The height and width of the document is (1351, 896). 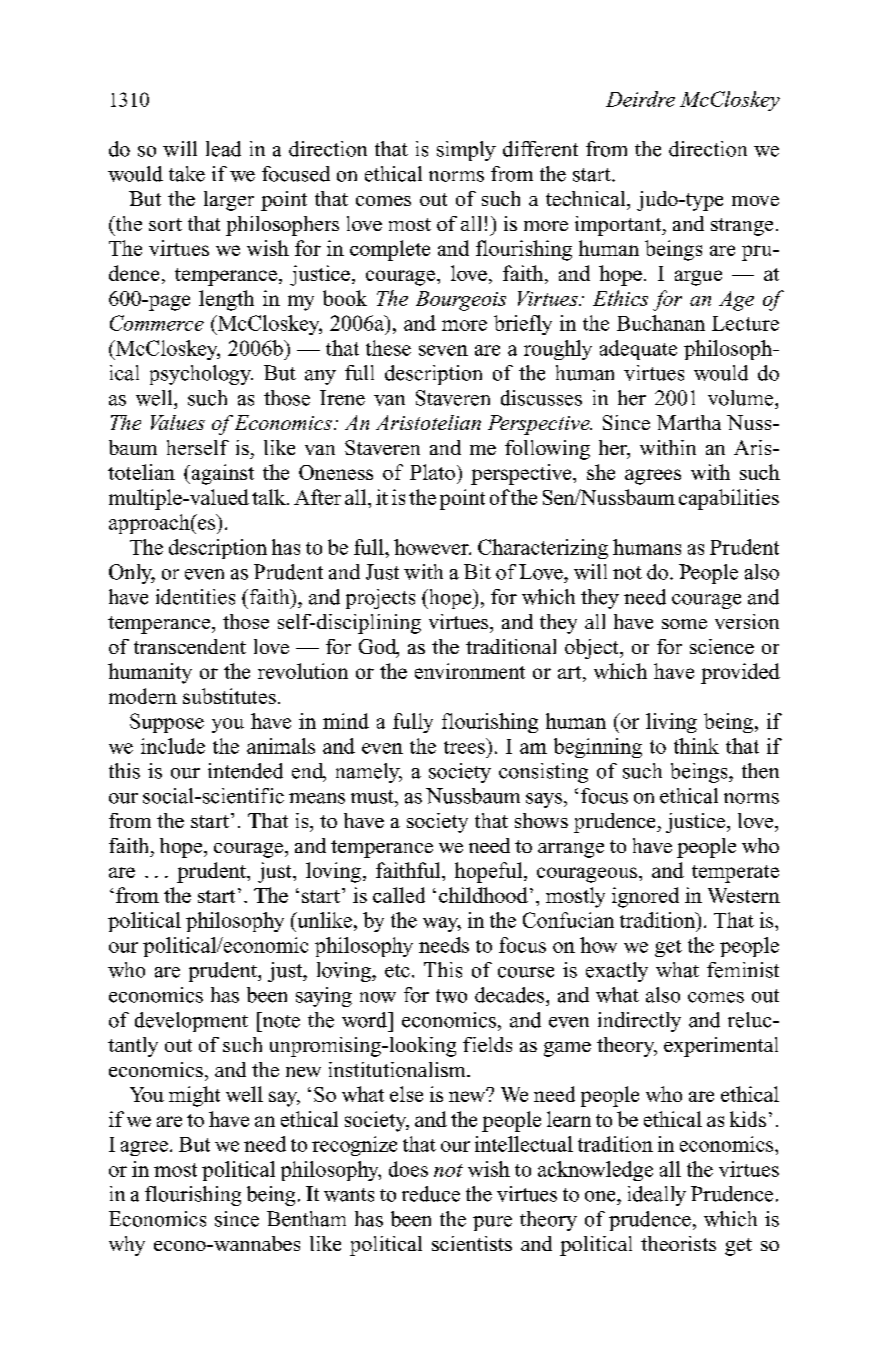 I want to click on lead, so click(x=223, y=149).
